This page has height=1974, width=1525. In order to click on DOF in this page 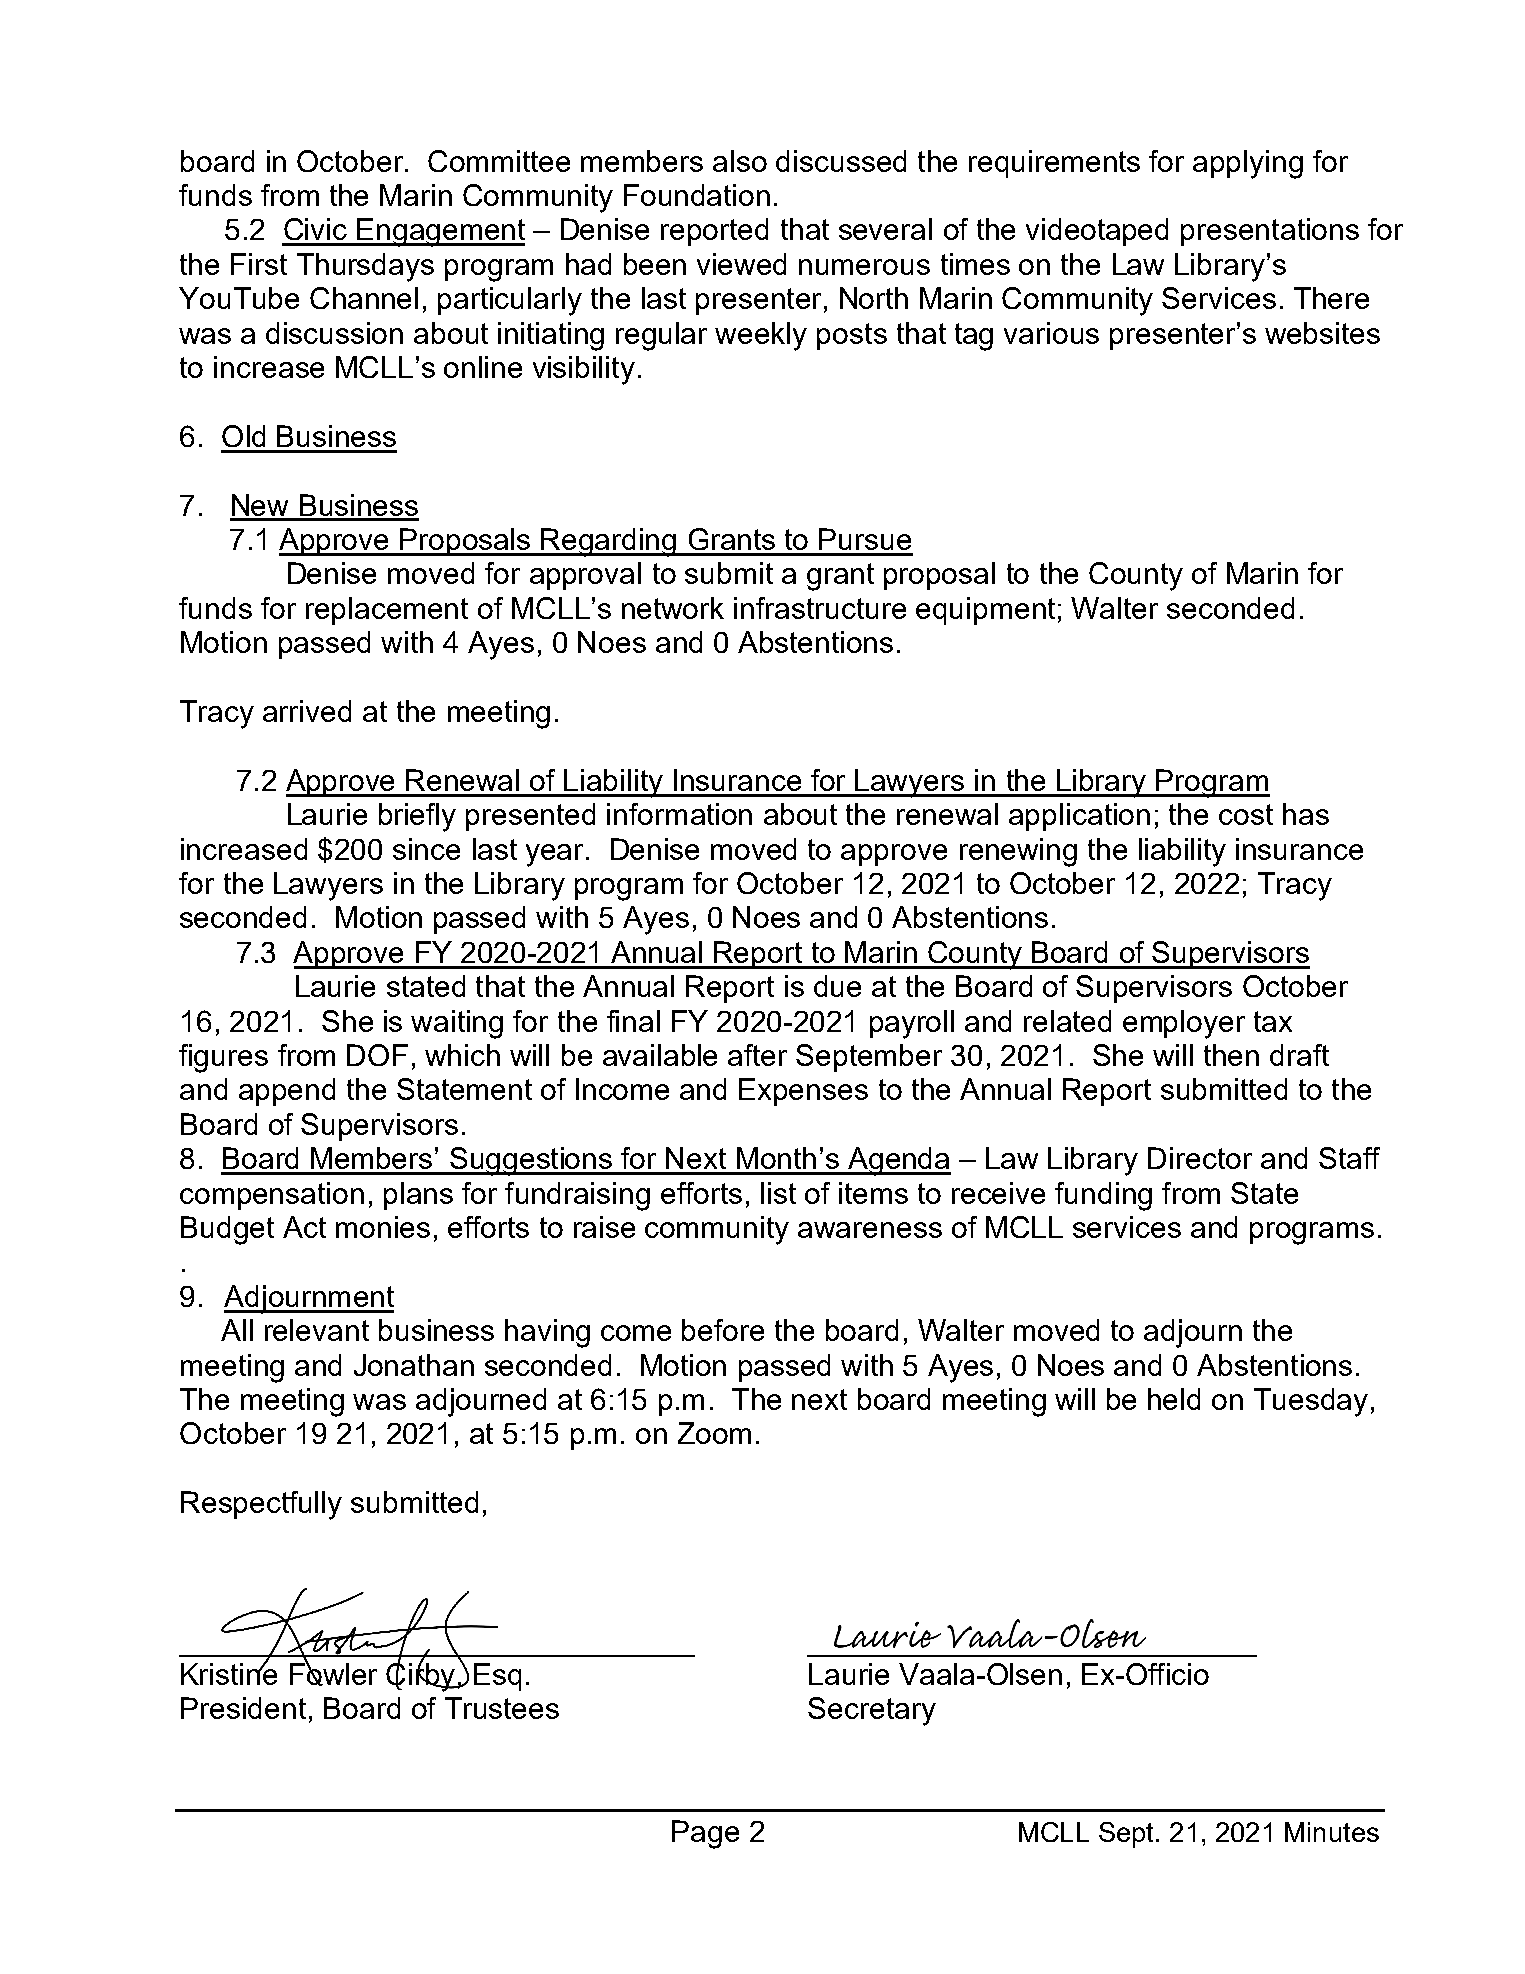, I will do `click(377, 1055)`.
